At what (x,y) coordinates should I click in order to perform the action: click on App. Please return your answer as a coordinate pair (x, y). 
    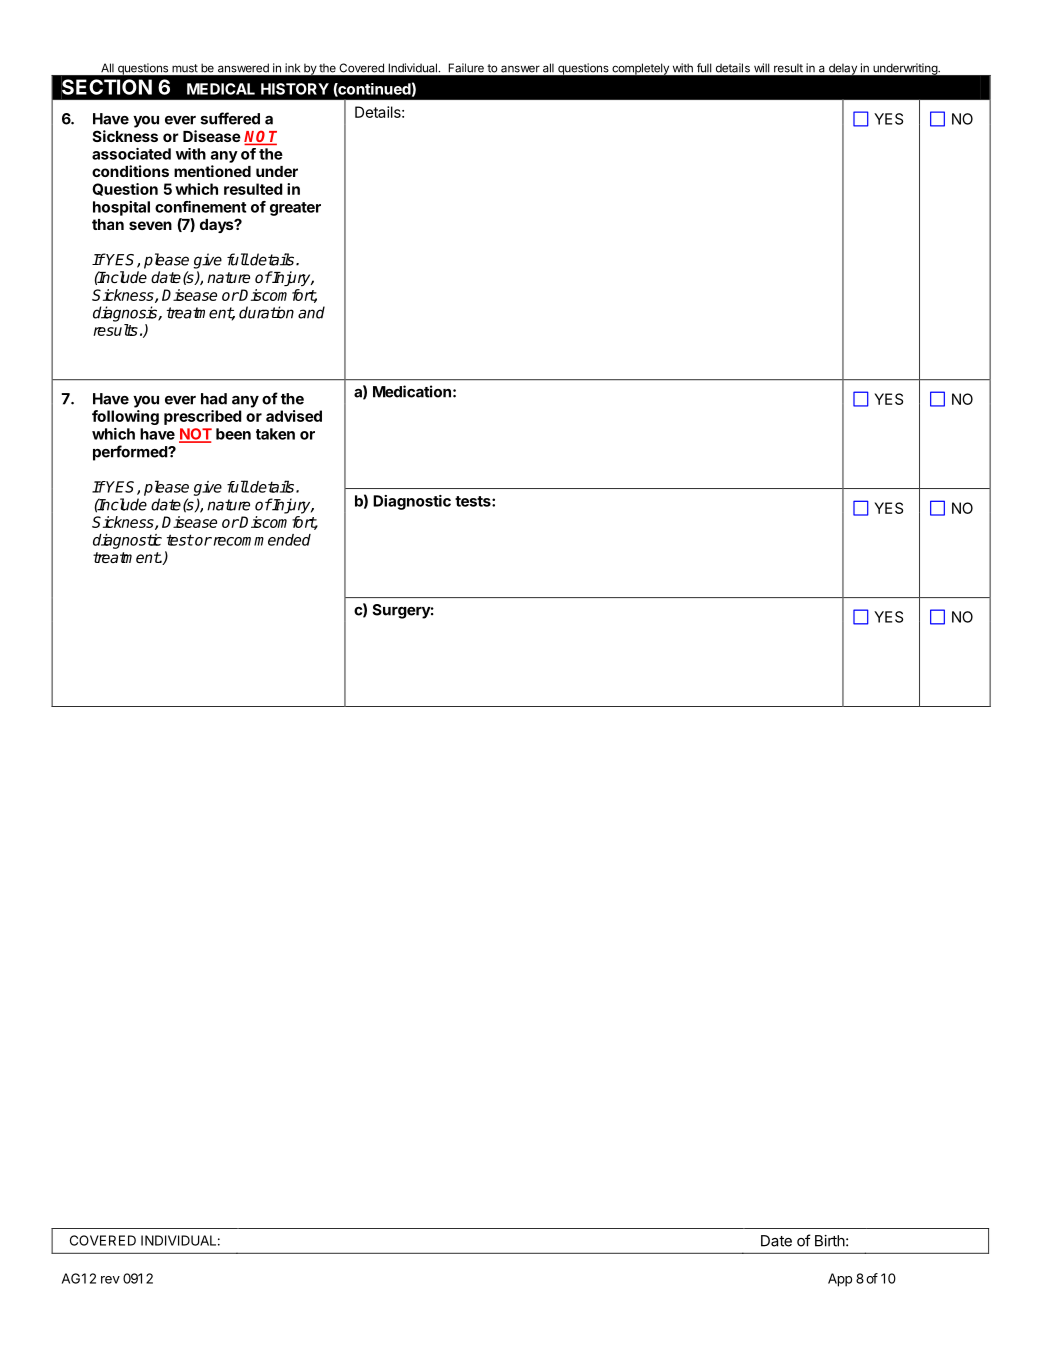
    Looking at the image, I should click on (840, 1280).
